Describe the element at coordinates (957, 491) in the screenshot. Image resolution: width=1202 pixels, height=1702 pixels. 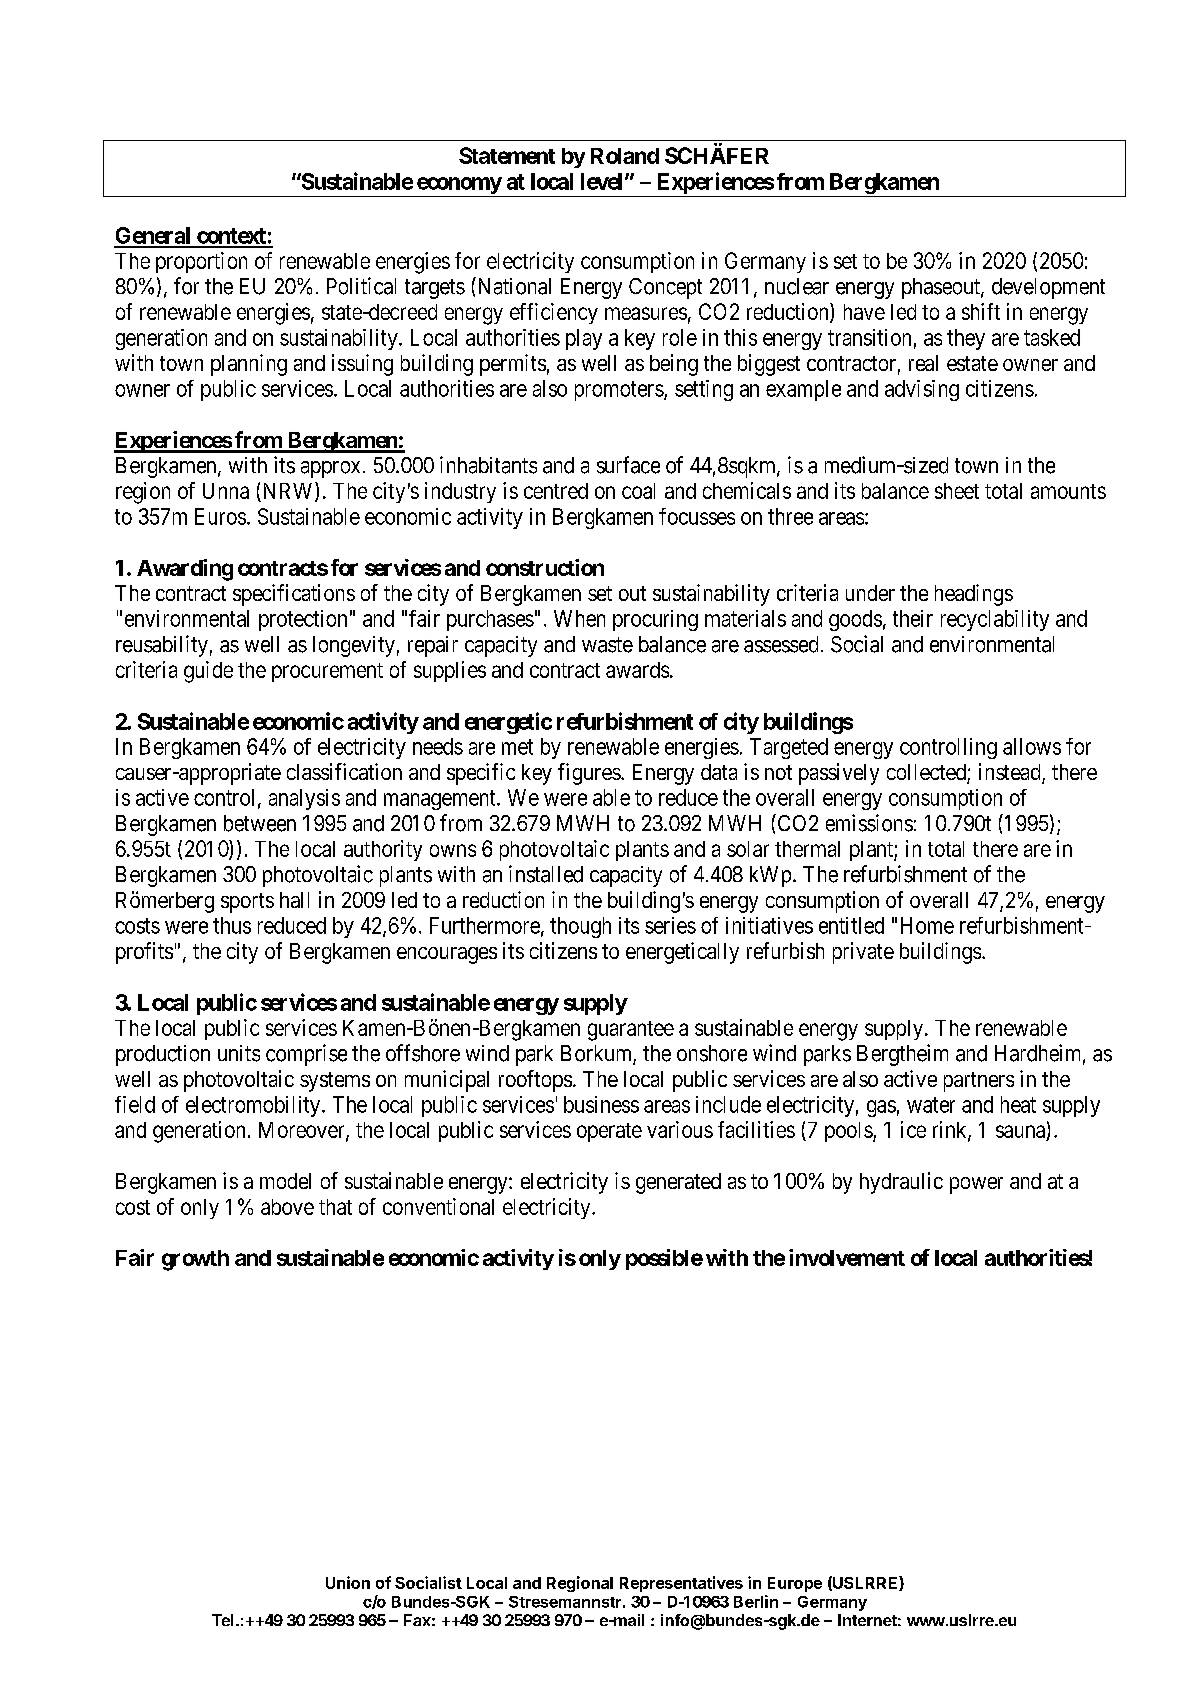
I see `sheet` at that location.
